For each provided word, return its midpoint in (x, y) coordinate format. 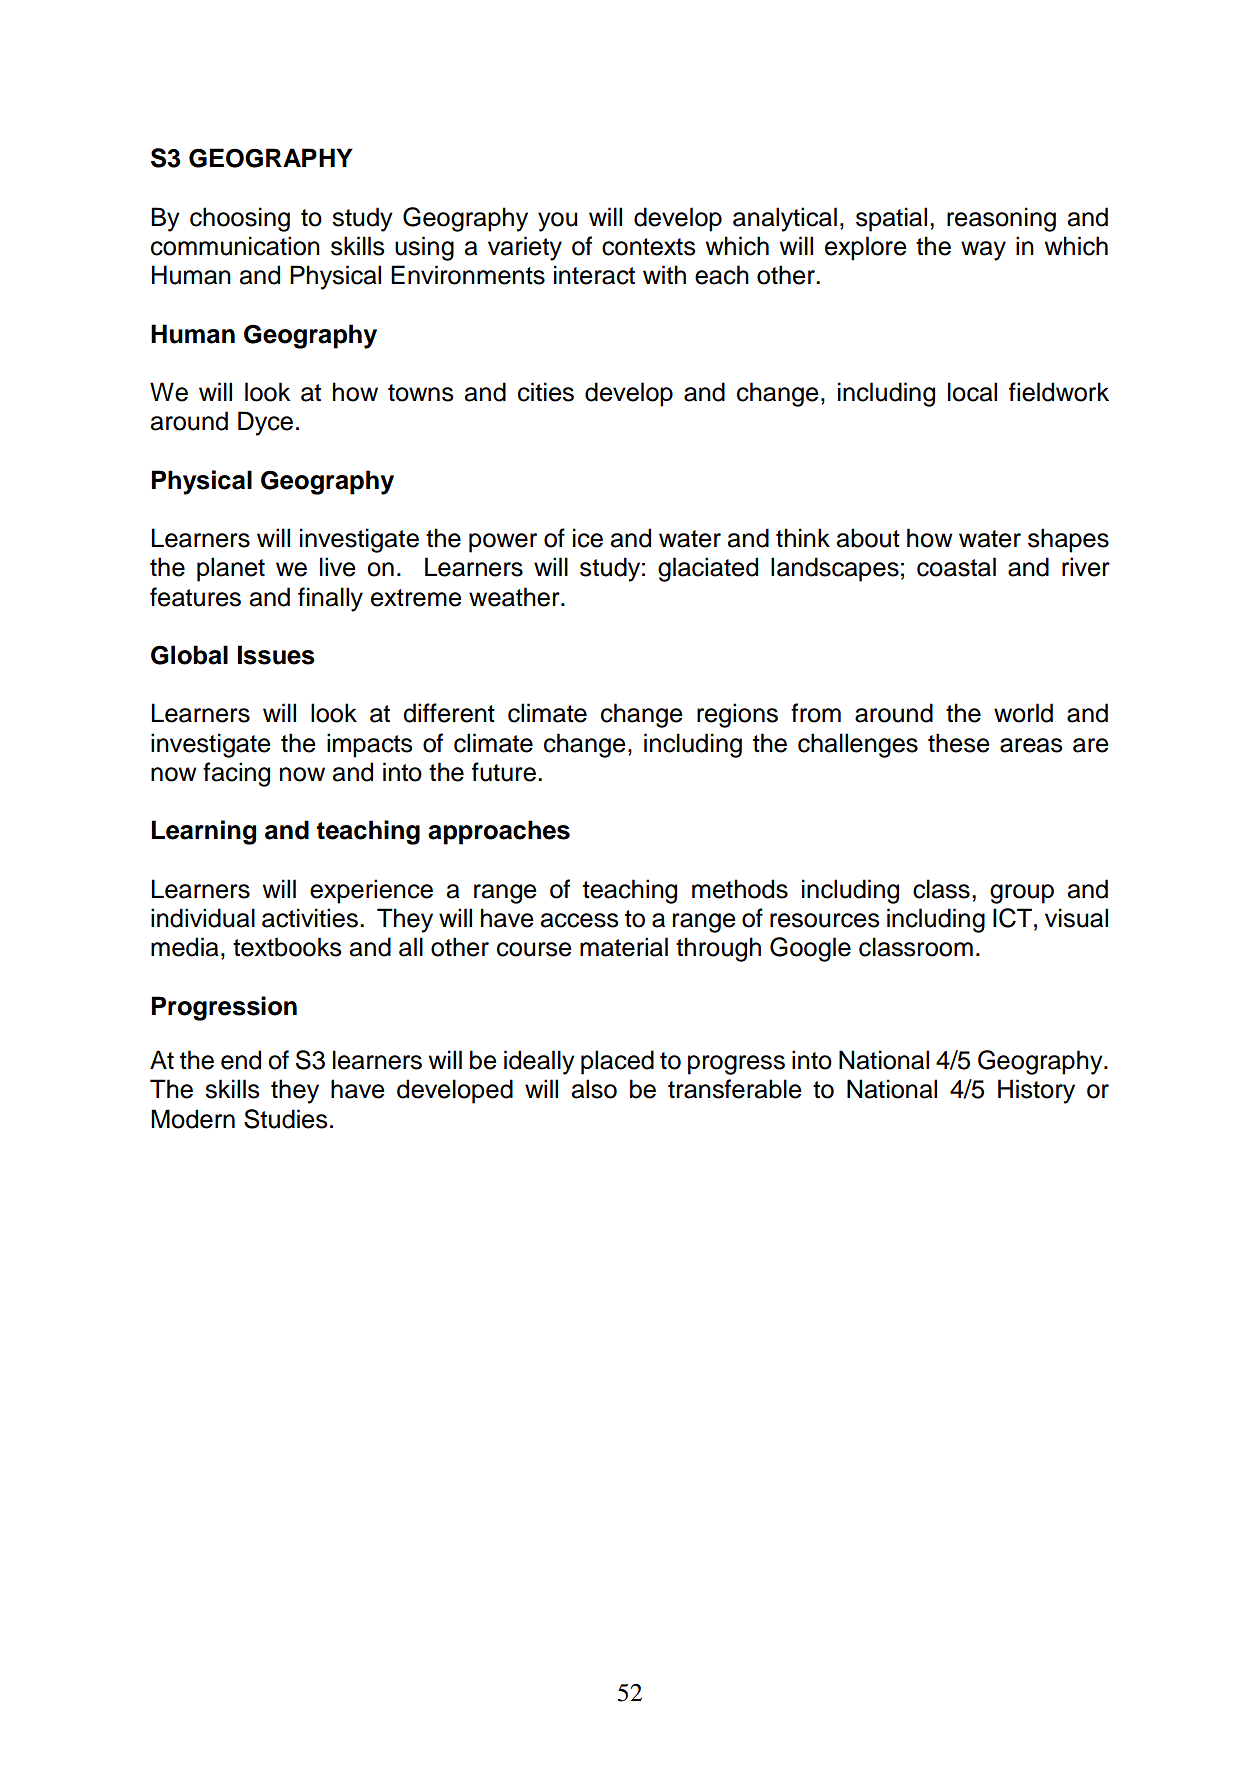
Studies (286, 1119)
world (1023, 713)
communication (235, 246)
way (983, 251)
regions (737, 715)
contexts (649, 247)
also (594, 1089)
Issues (276, 655)
